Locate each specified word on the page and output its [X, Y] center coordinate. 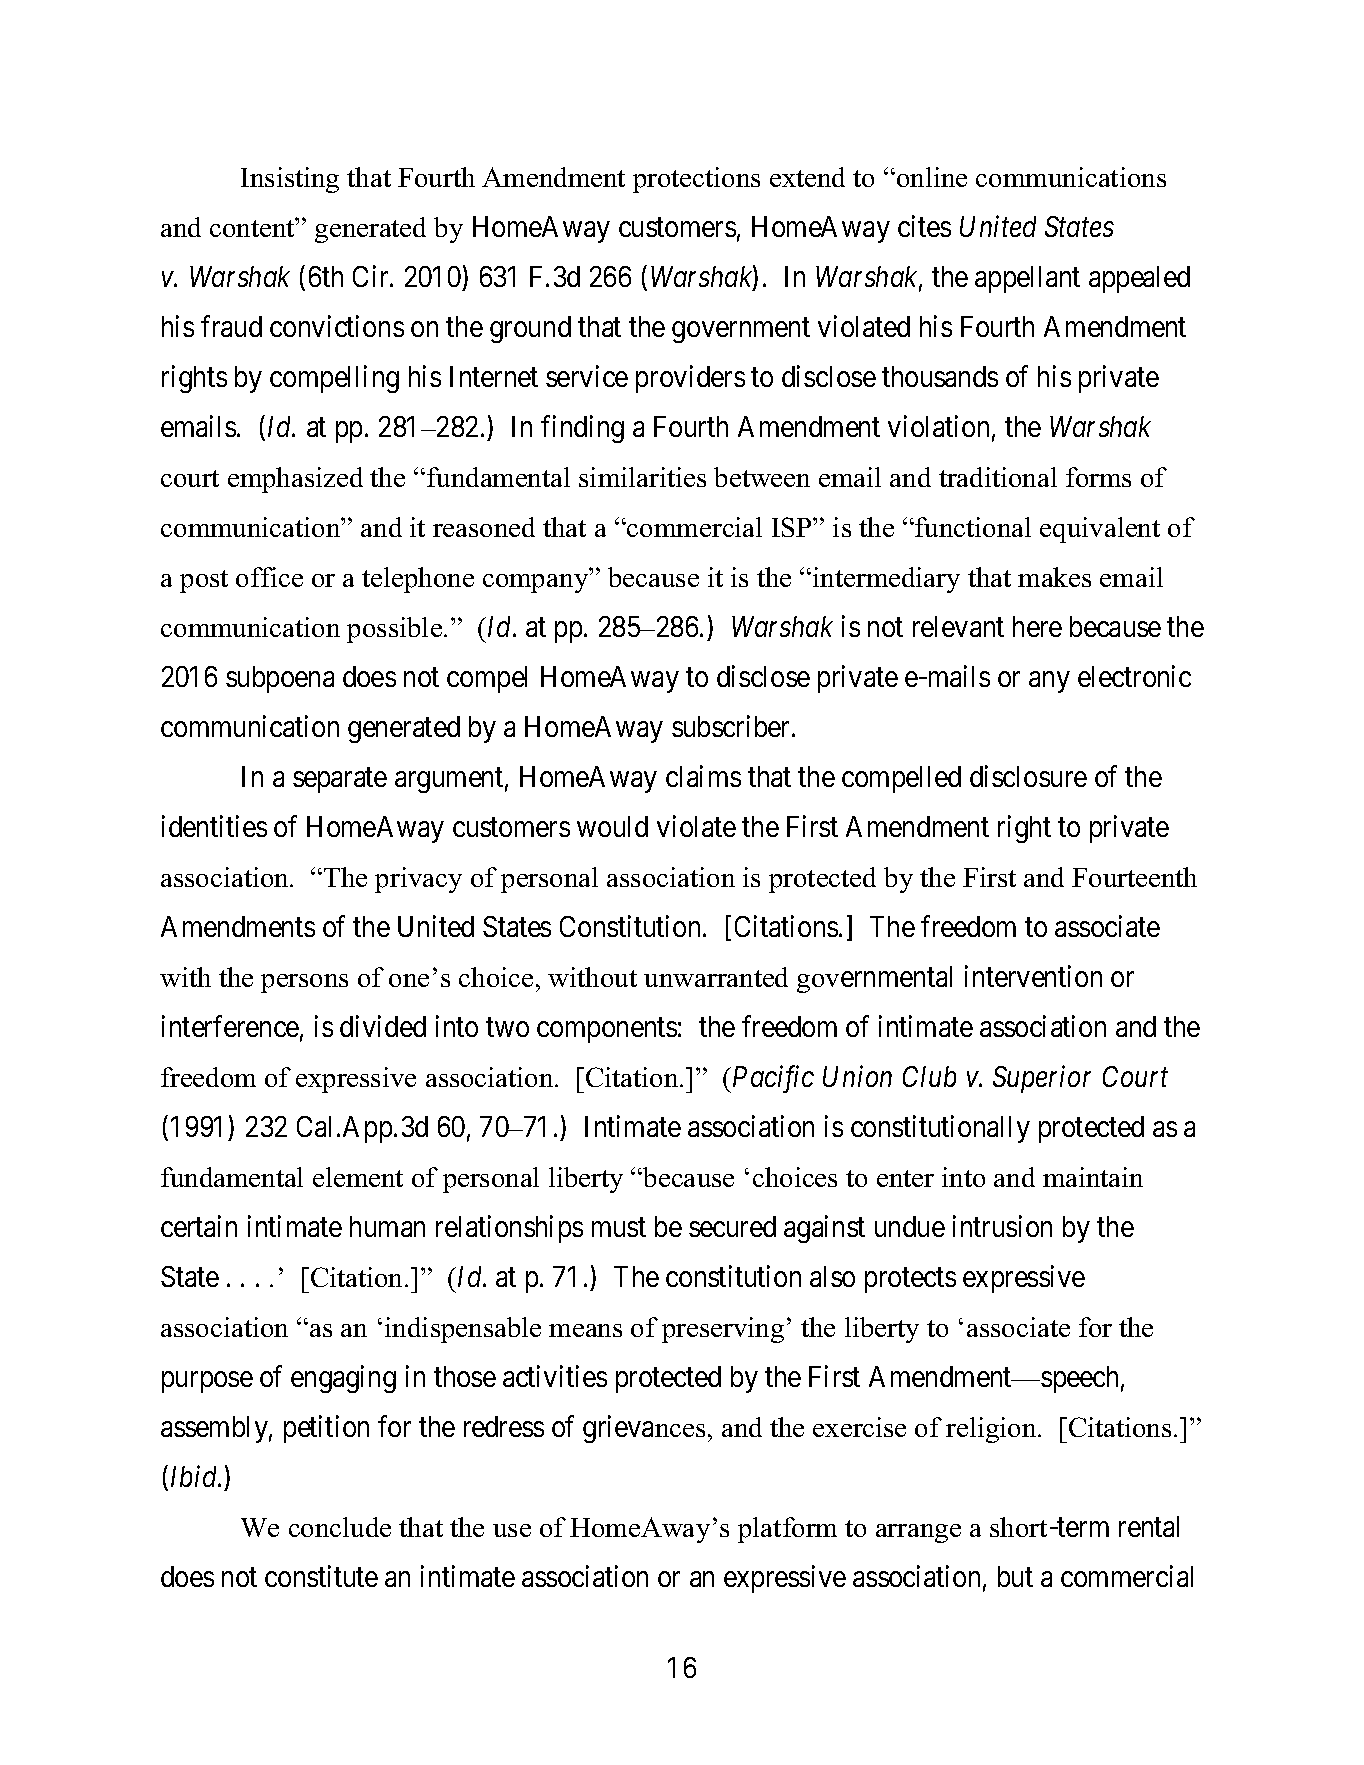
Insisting [290, 180]
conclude [340, 1527]
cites [924, 226]
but [1015, 1576]
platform [787, 1530]
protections [696, 180]
